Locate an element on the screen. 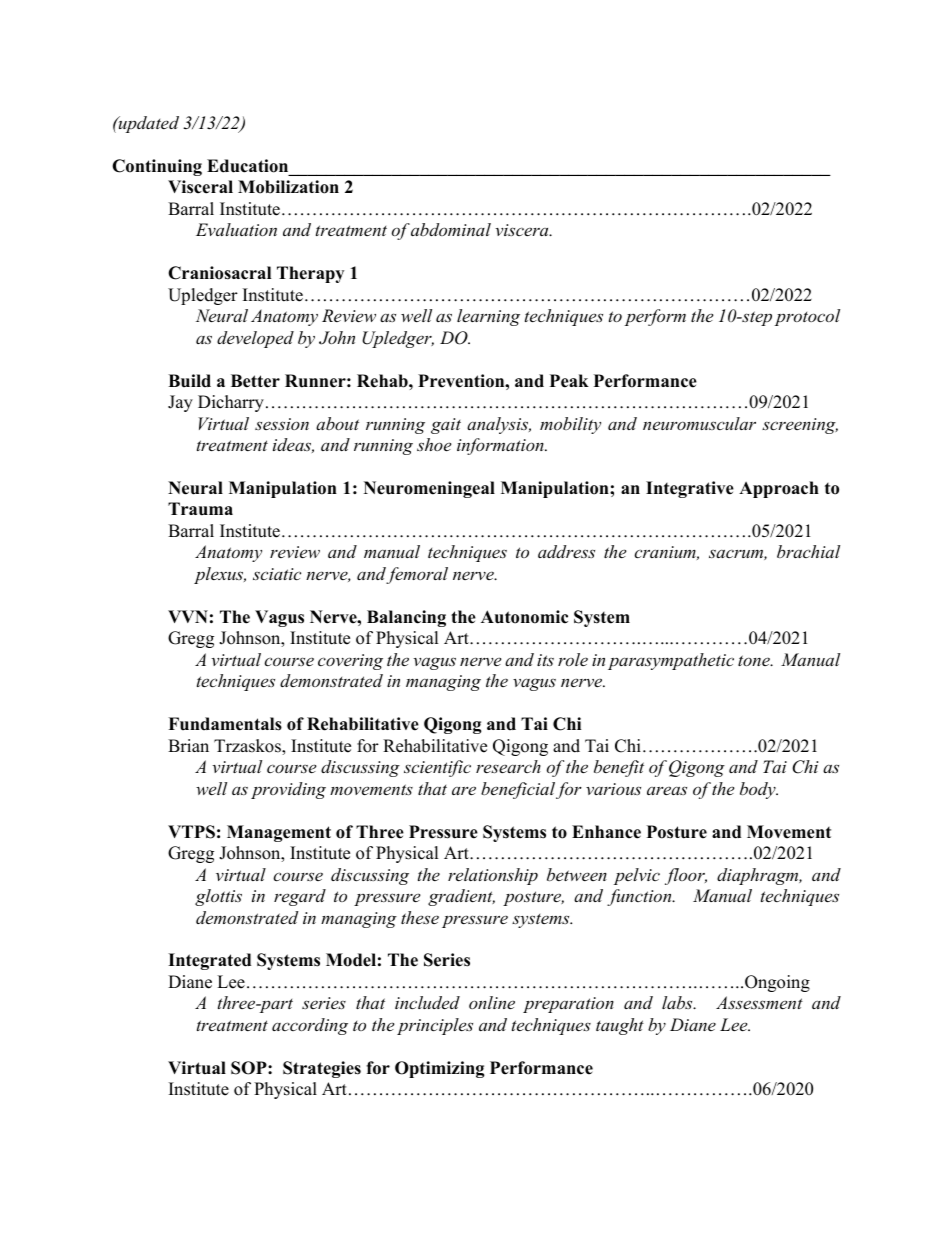 This screenshot has height=1233, width=952. abdominal is located at coordinates (451, 229).
